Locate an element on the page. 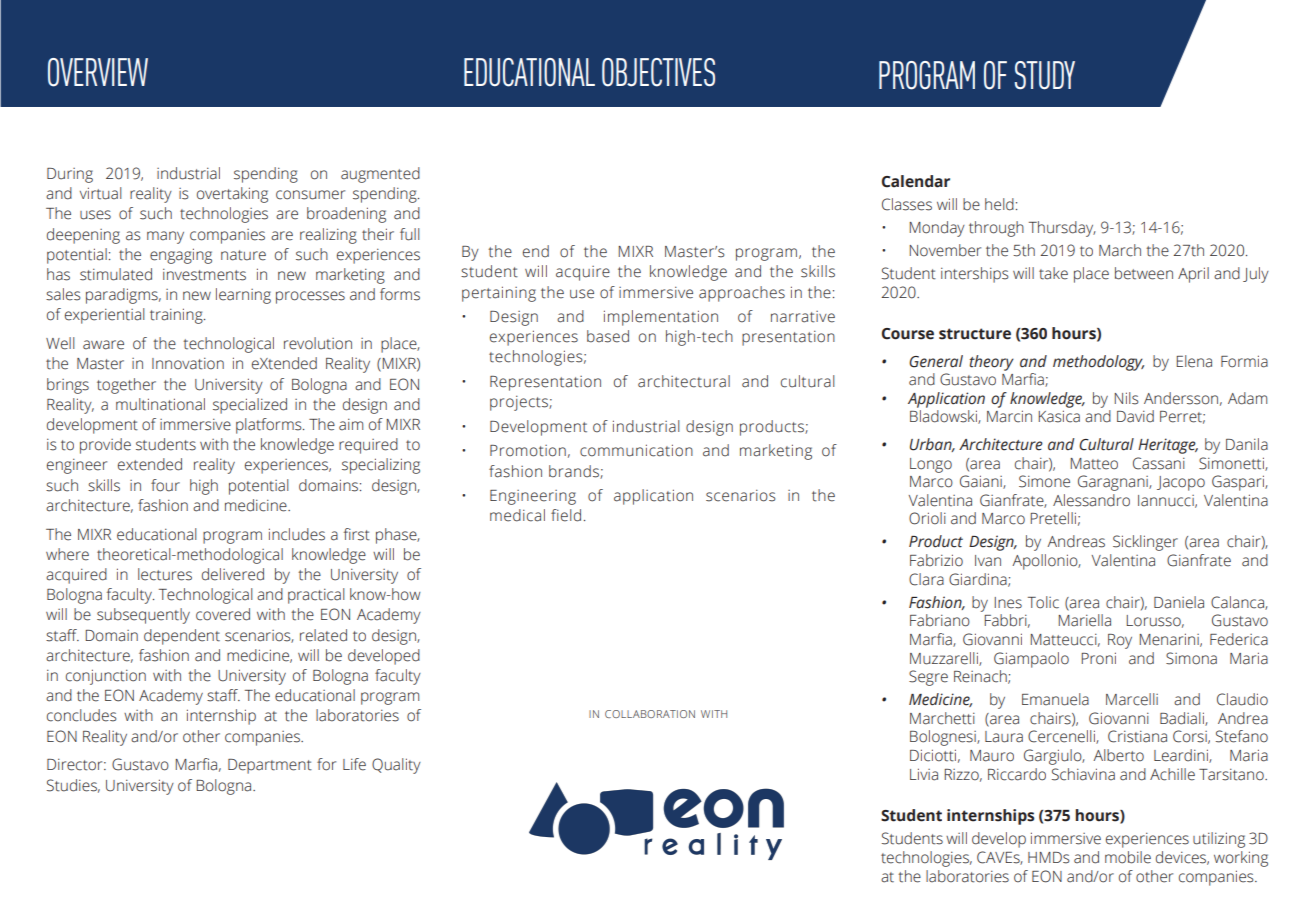  Quality is located at coordinates (396, 766).
